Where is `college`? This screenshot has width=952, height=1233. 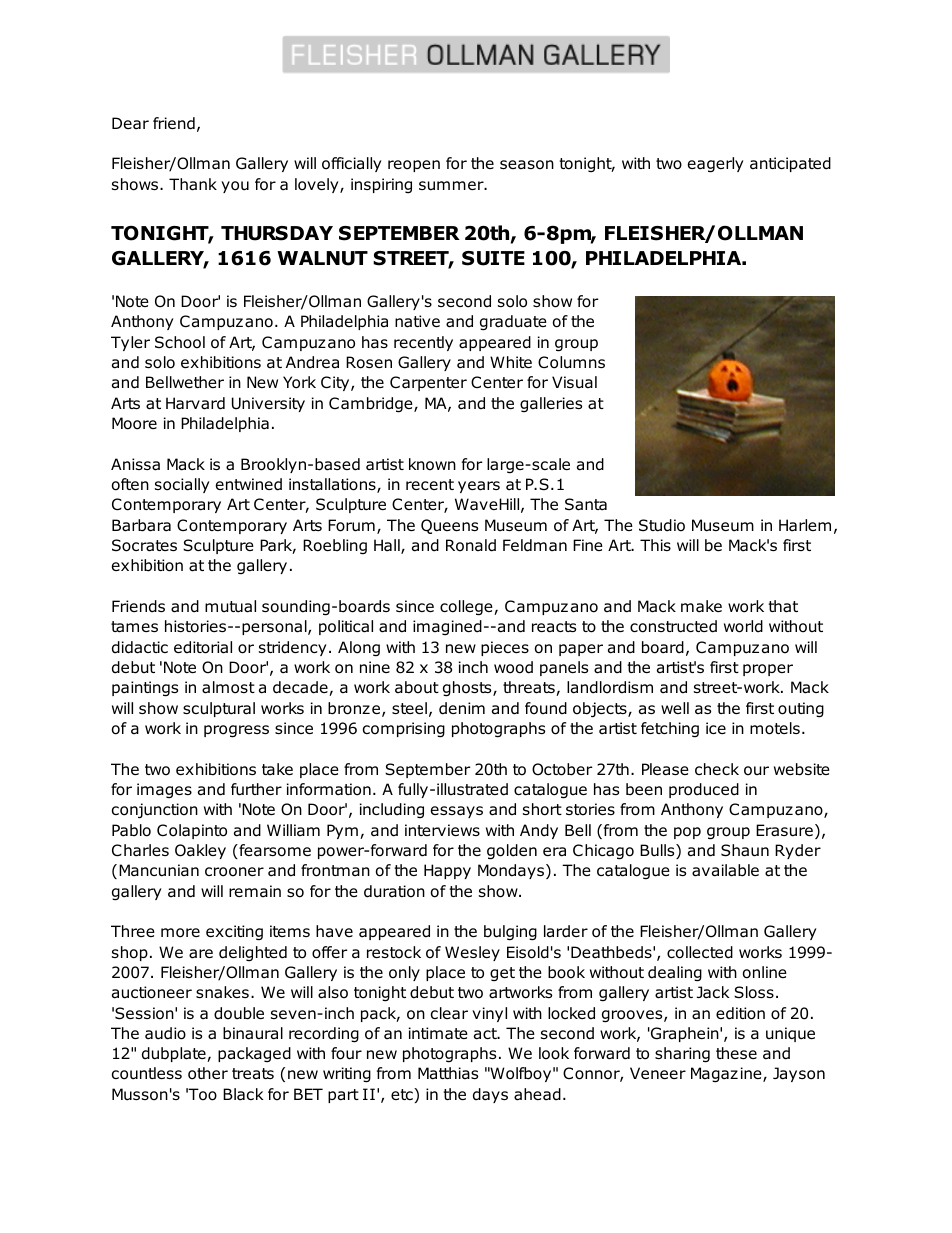
college is located at coordinates (467, 608).
